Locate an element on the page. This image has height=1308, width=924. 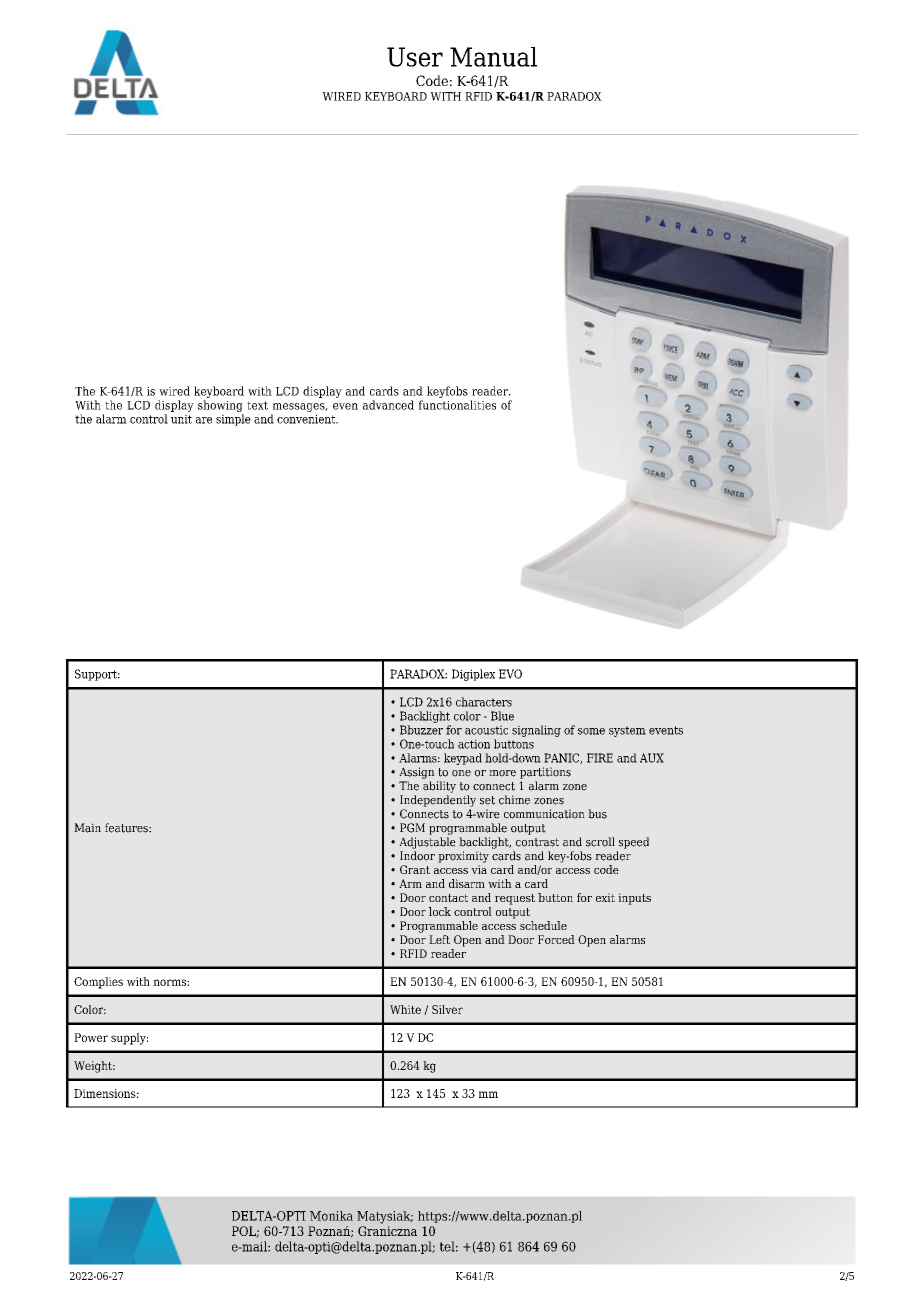
Main is located at coordinates (87, 828).
